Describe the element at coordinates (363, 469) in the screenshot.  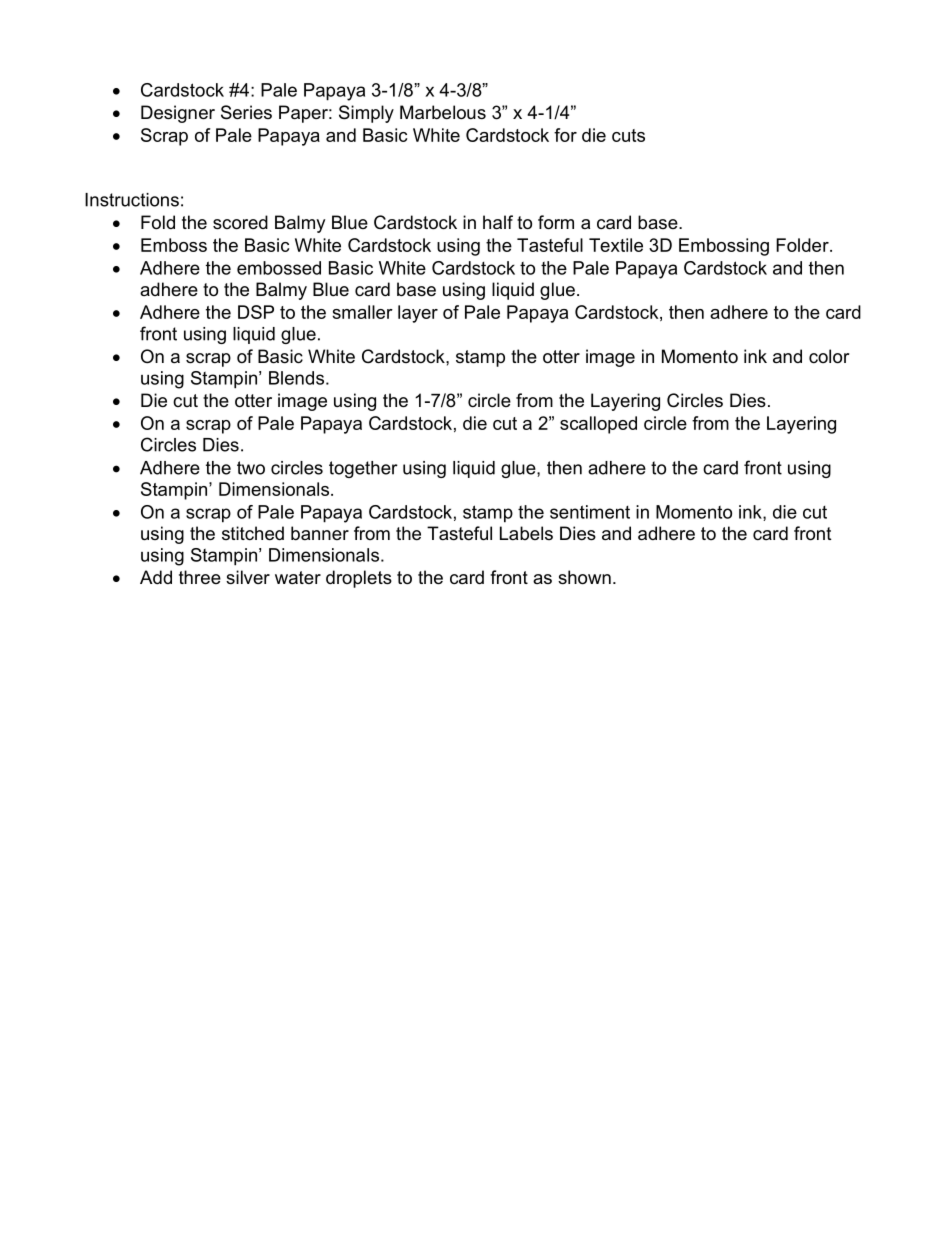
I see `together` at that location.
